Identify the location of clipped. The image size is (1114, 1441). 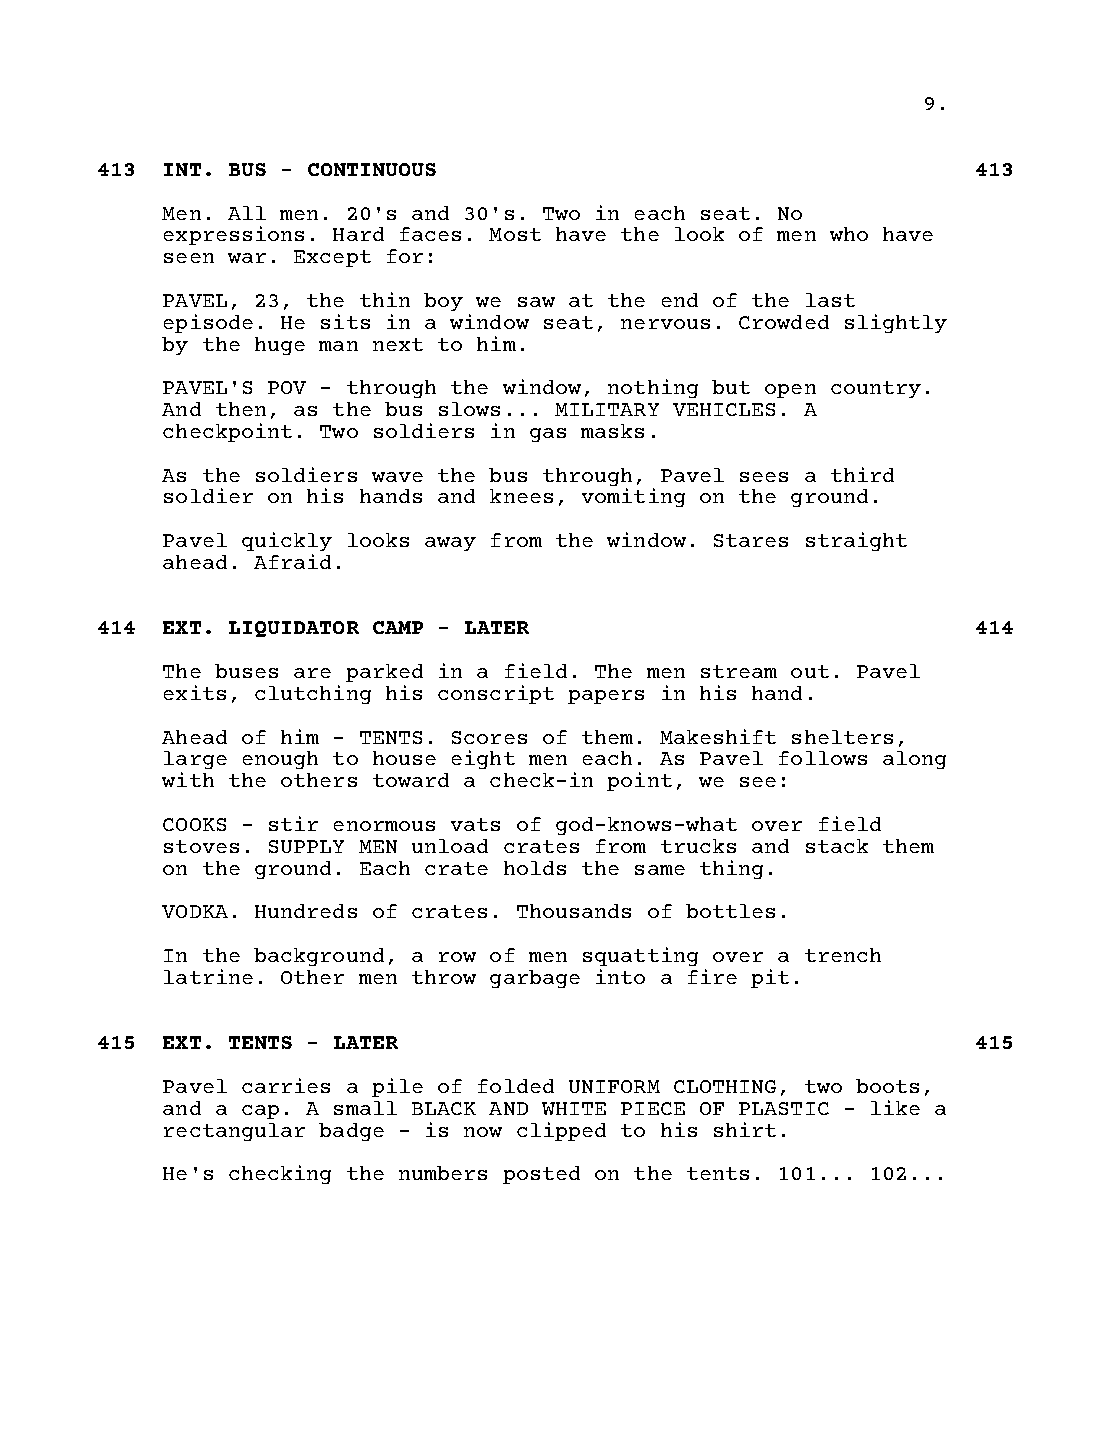
(561, 1131).
